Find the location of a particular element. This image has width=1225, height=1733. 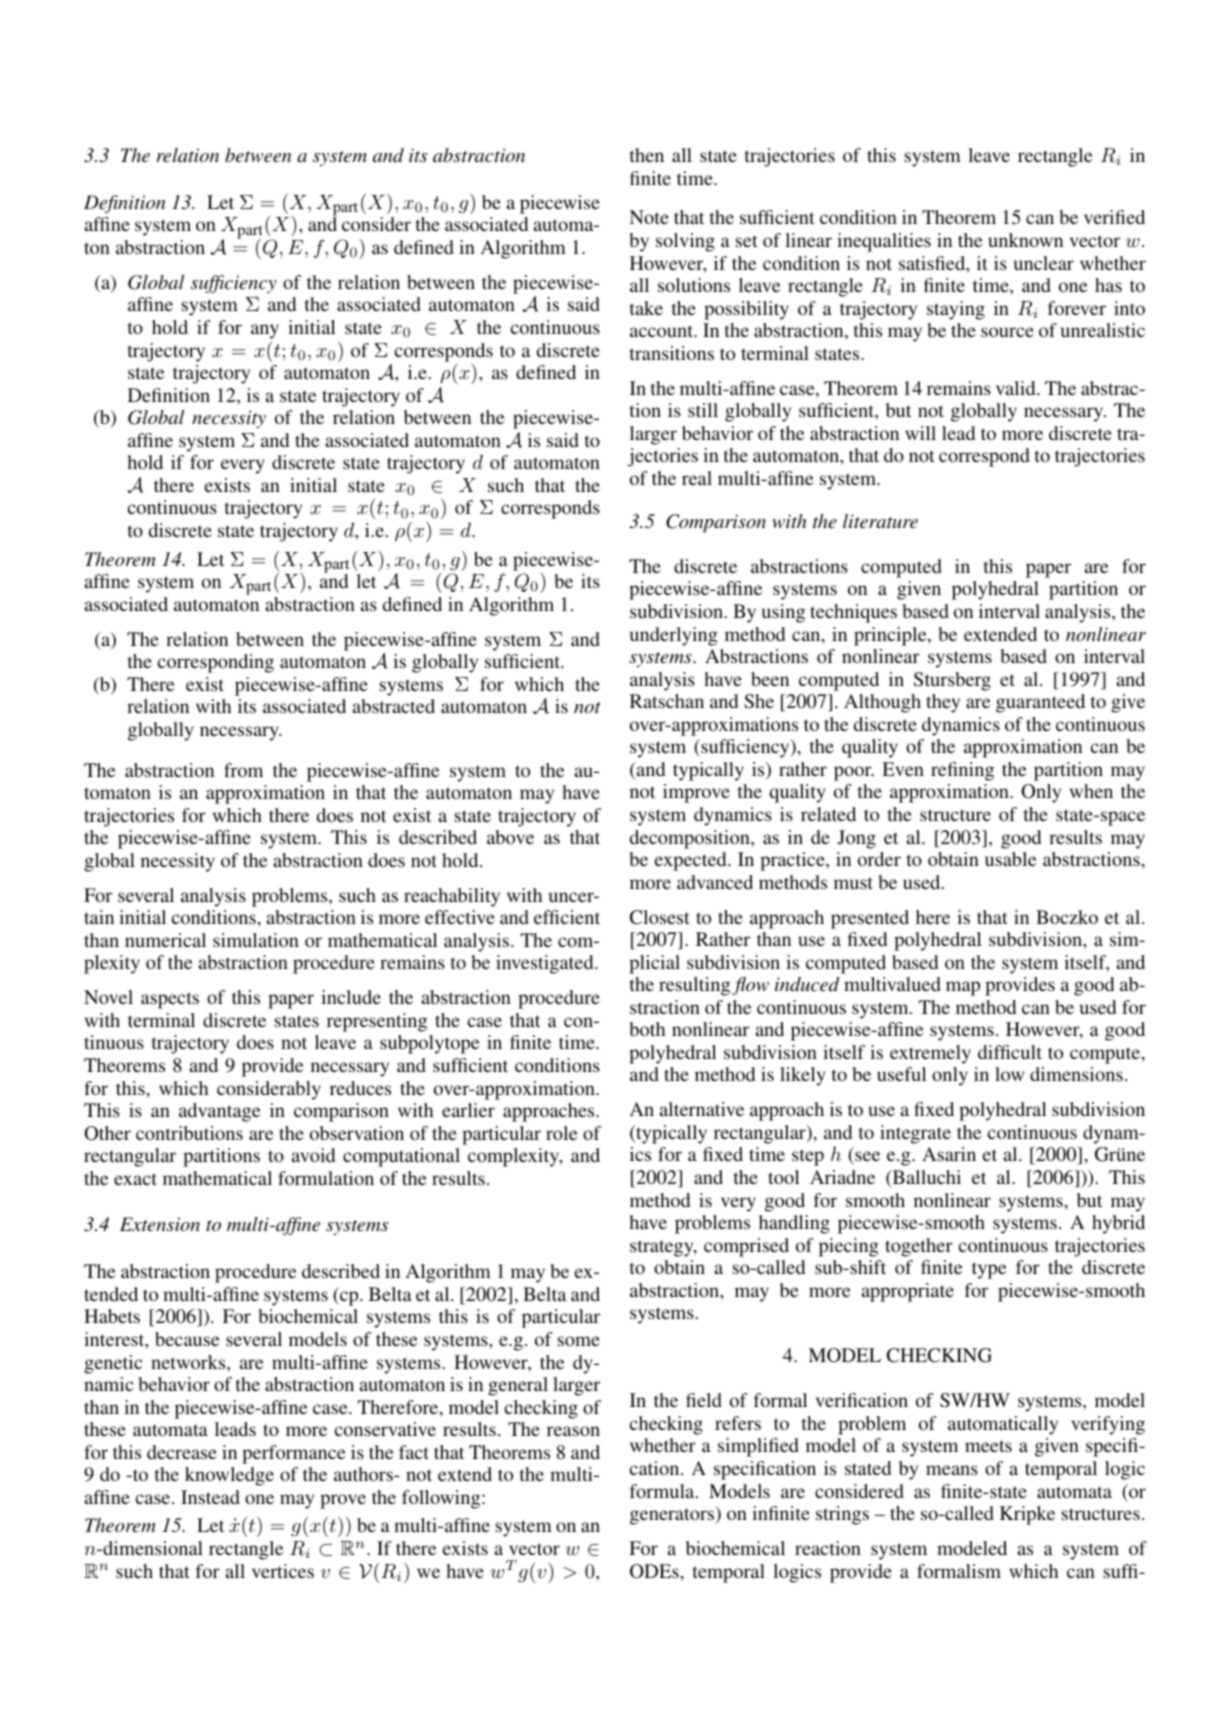

type is located at coordinates (989, 1270).
